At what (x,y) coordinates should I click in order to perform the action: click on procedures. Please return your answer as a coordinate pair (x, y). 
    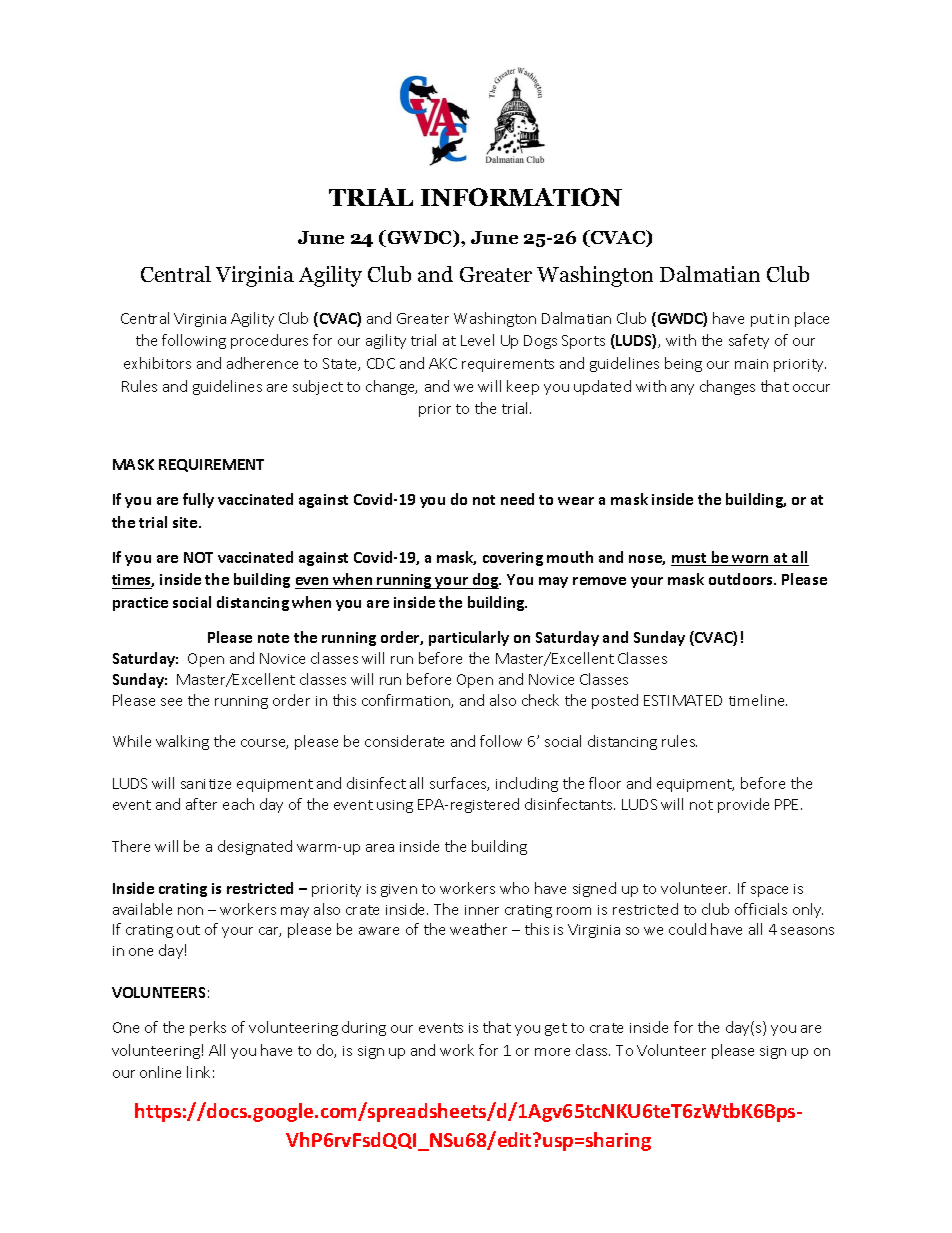
    Looking at the image, I should click on (269, 341).
